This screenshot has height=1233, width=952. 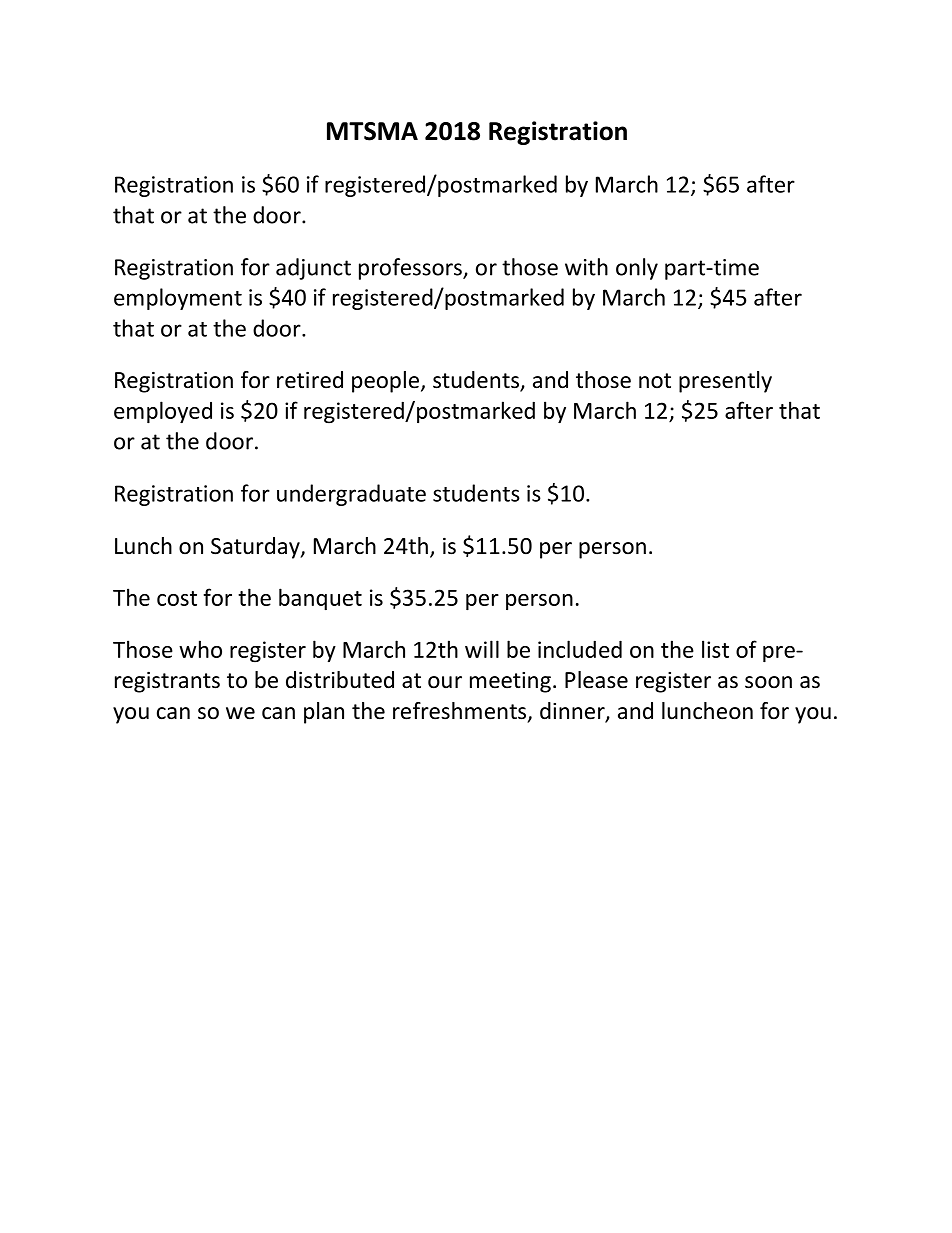 I want to click on only, so click(x=637, y=269).
